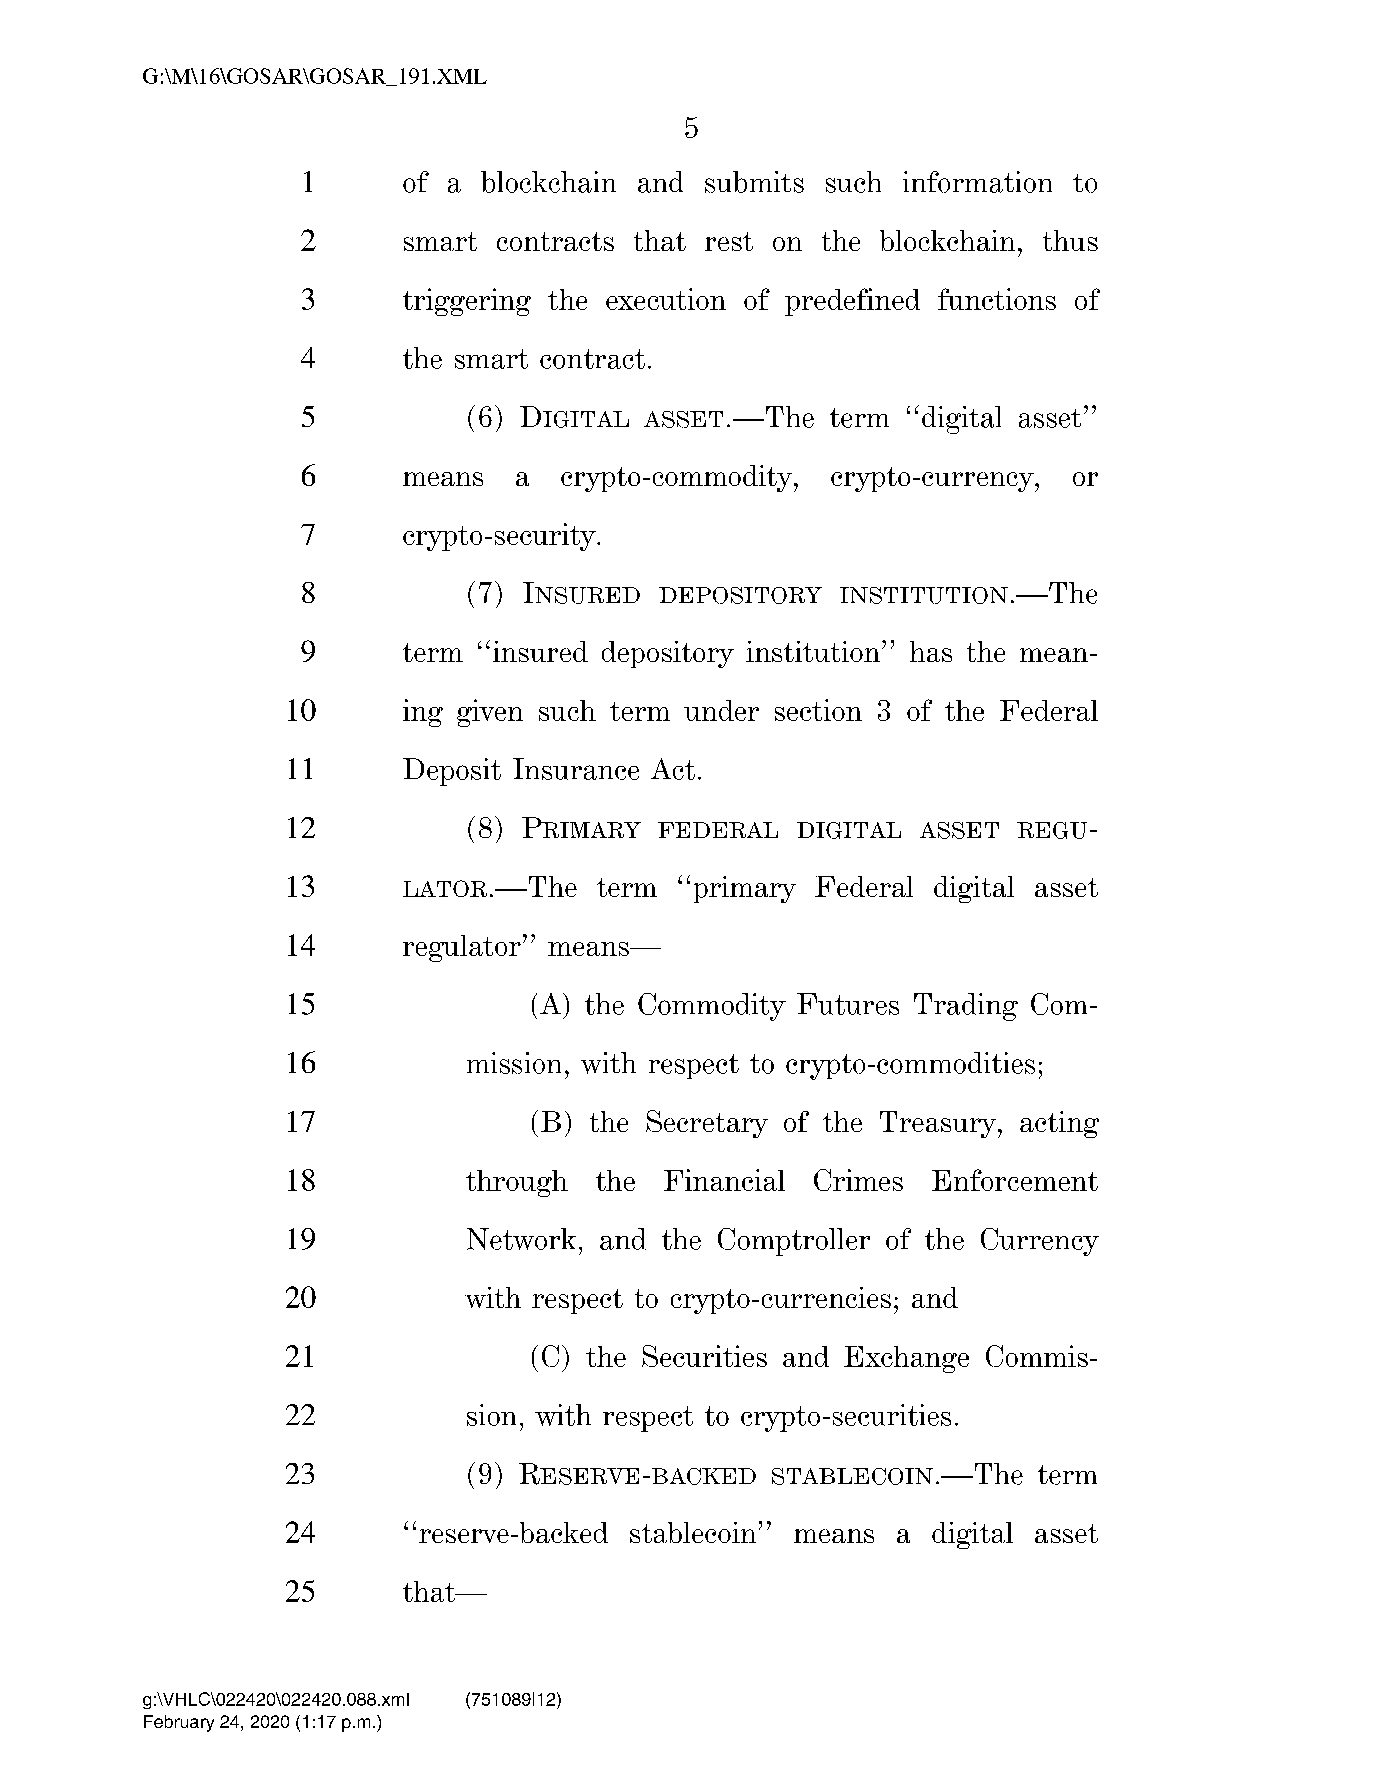 The height and width of the image is (1789, 1383). What do you see at coordinates (576, 769) in the image?
I see `Insurance` at bounding box center [576, 769].
